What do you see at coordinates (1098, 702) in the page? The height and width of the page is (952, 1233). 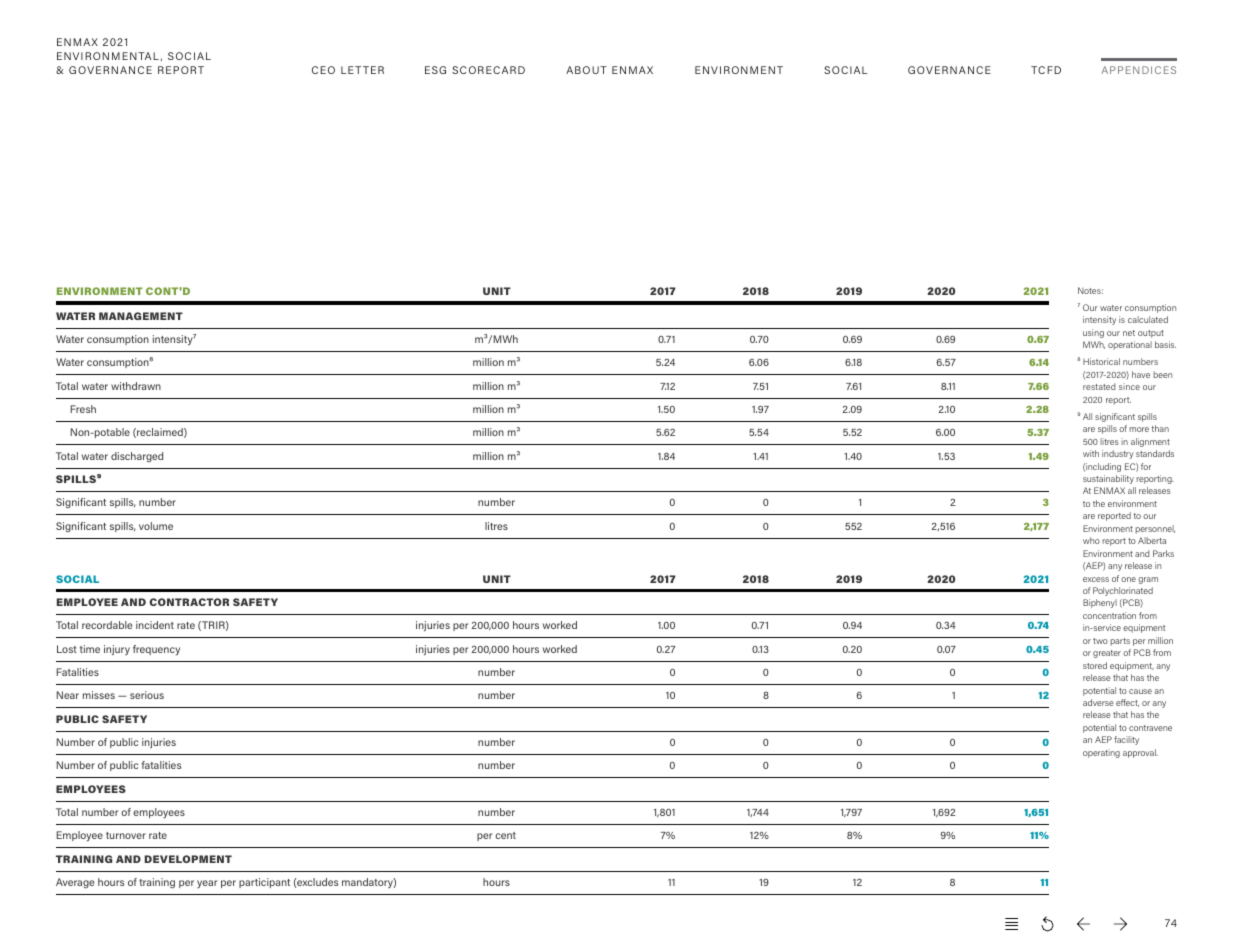 I see `adverse` at bounding box center [1098, 702].
